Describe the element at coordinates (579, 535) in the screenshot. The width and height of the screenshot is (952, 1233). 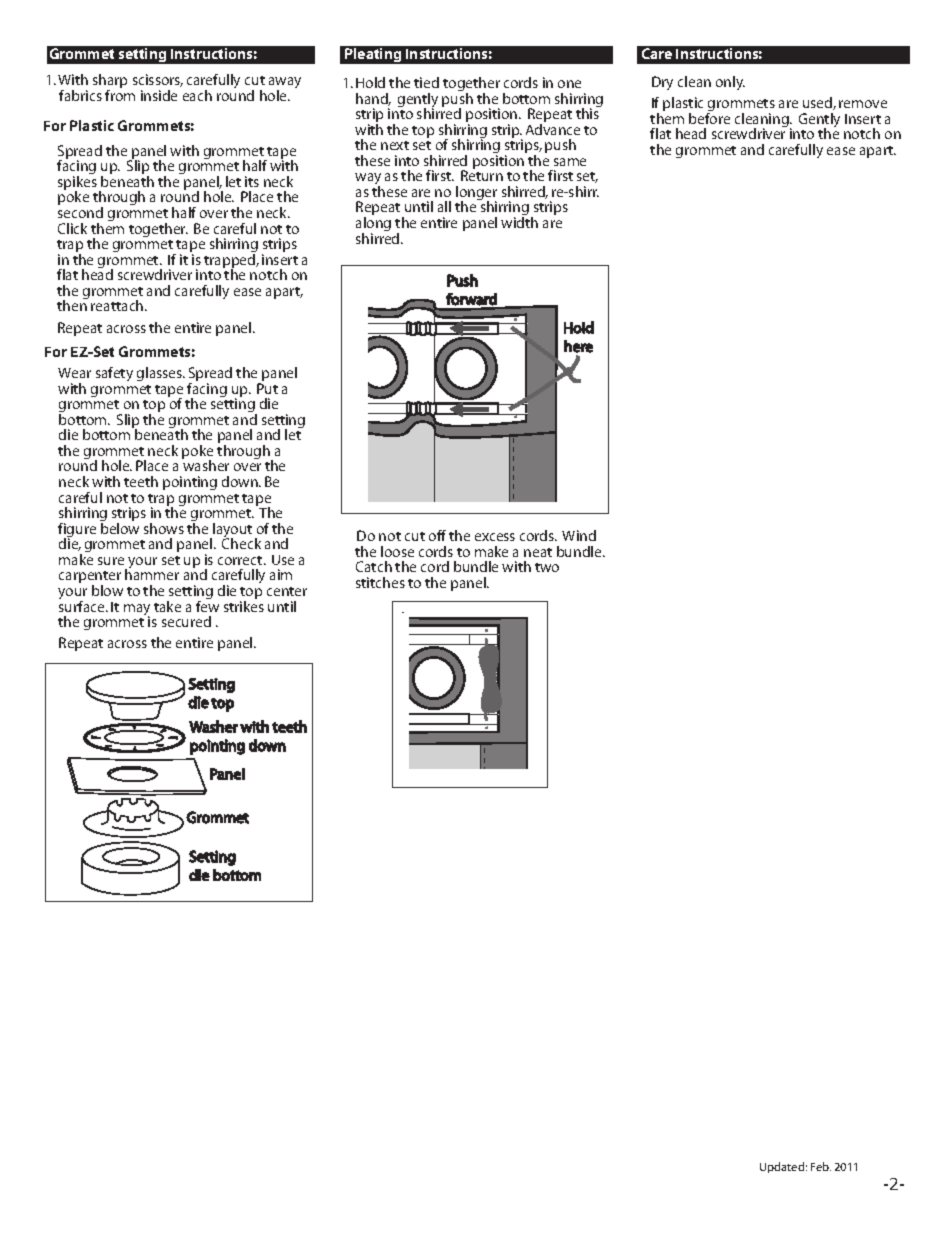
I see `Wind` at that location.
